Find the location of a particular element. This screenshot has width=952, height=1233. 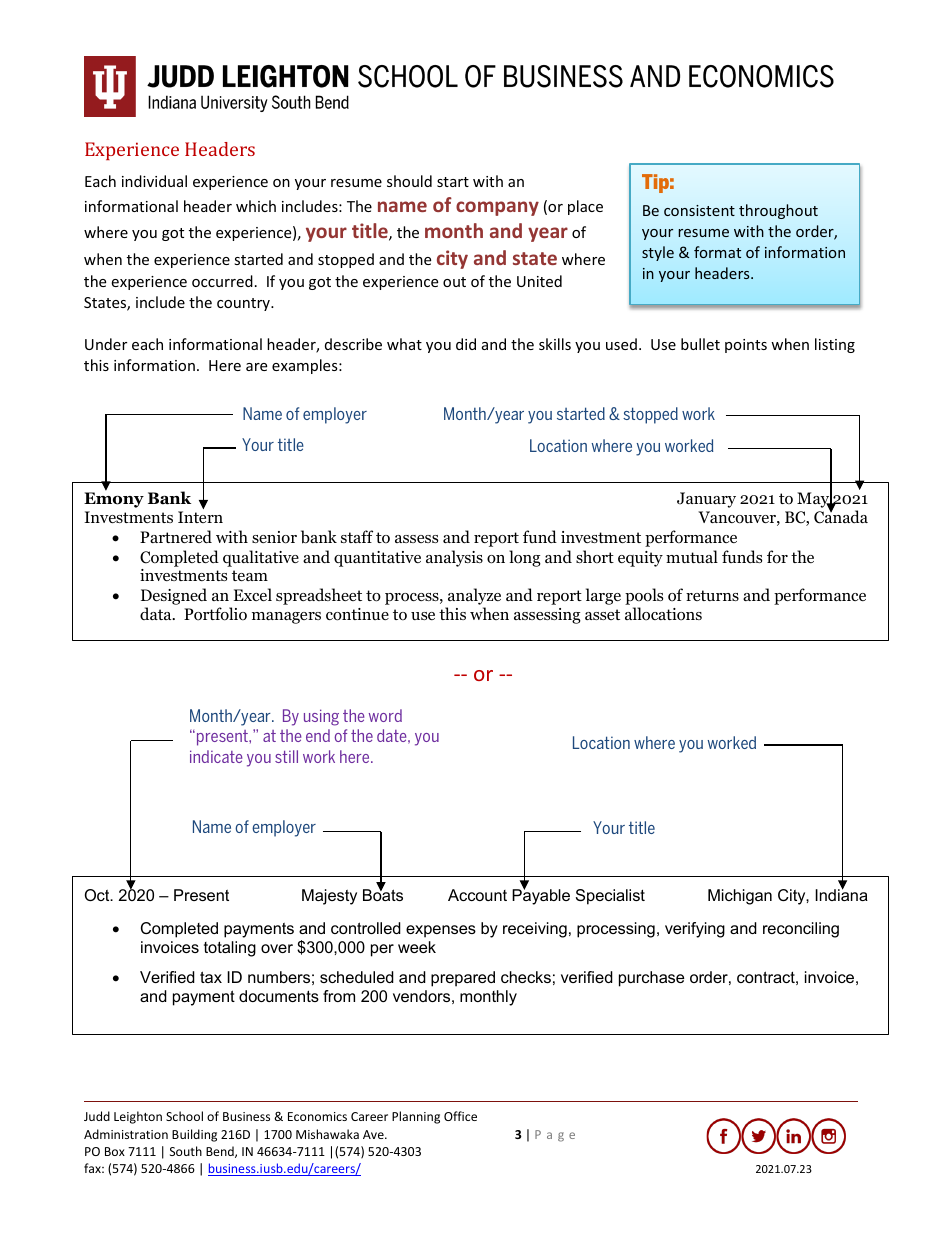

throughout is located at coordinates (778, 211).
